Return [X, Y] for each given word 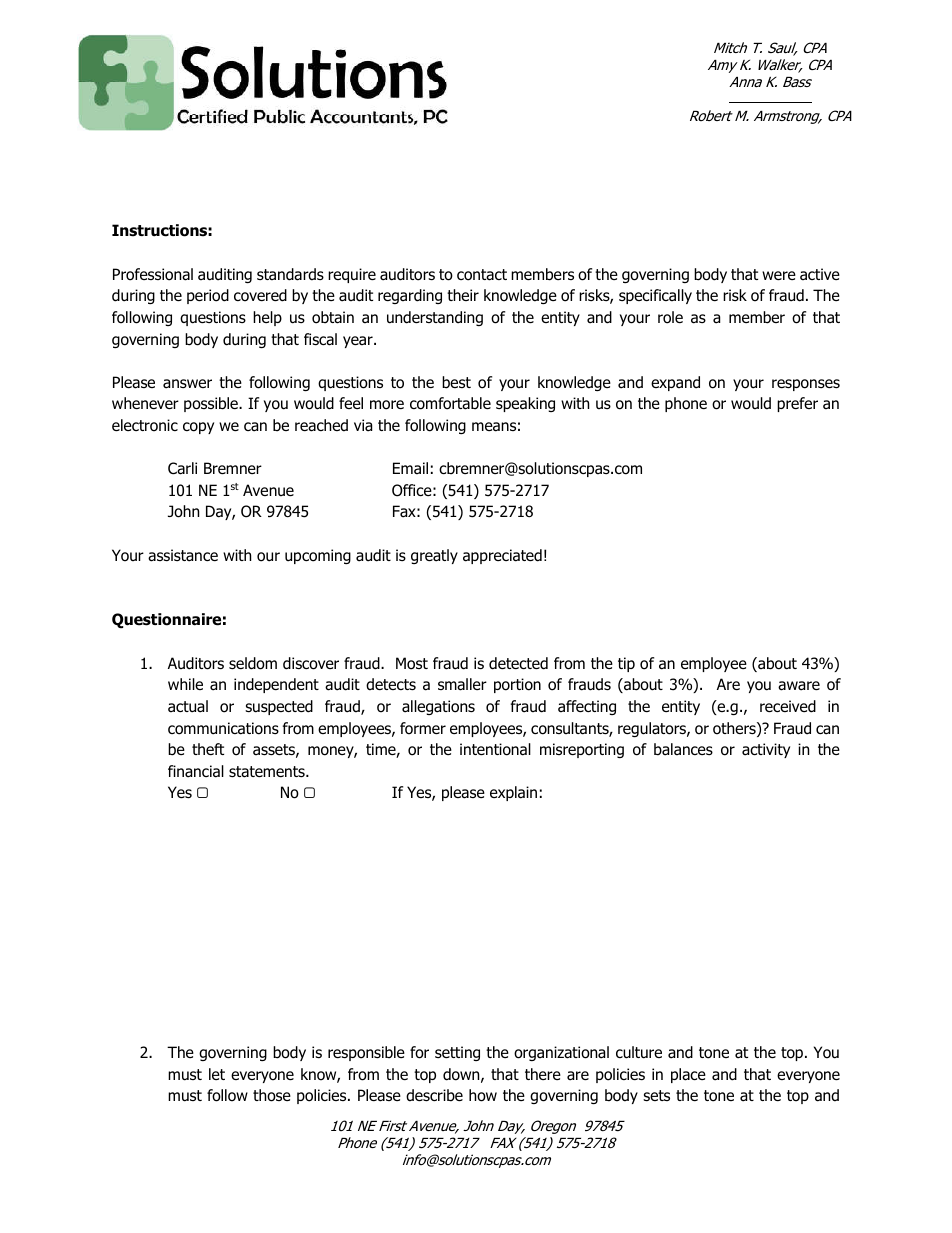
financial [196, 771]
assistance [183, 555]
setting [457, 1053]
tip [626, 664]
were [779, 275]
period [208, 296]
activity [766, 750]
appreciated [502, 556]
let [217, 1074]
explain [513, 793]
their [463, 295]
